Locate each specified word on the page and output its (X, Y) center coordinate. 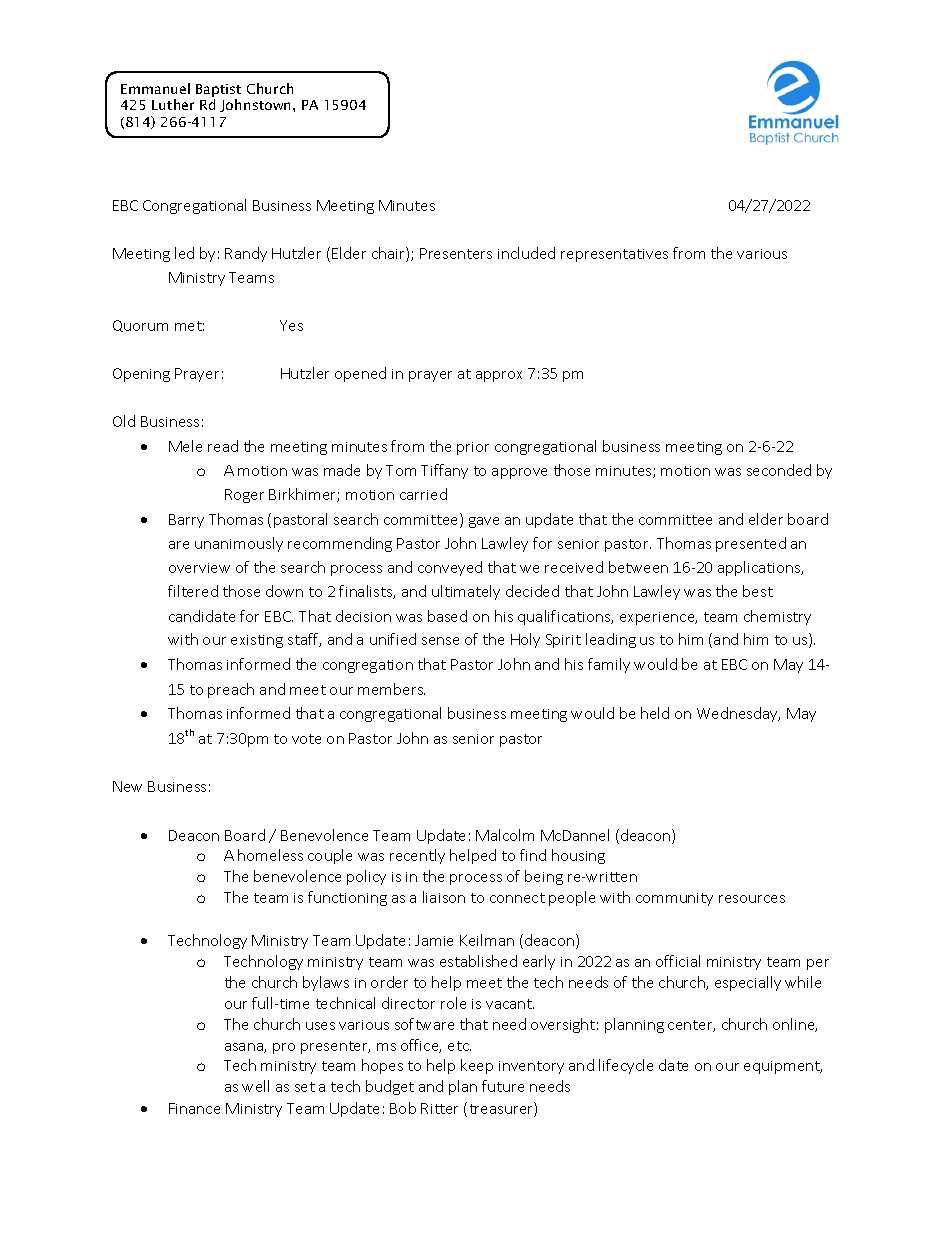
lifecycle (626, 1066)
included (526, 253)
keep (477, 1066)
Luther (173, 104)
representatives (614, 255)
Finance (194, 1108)
